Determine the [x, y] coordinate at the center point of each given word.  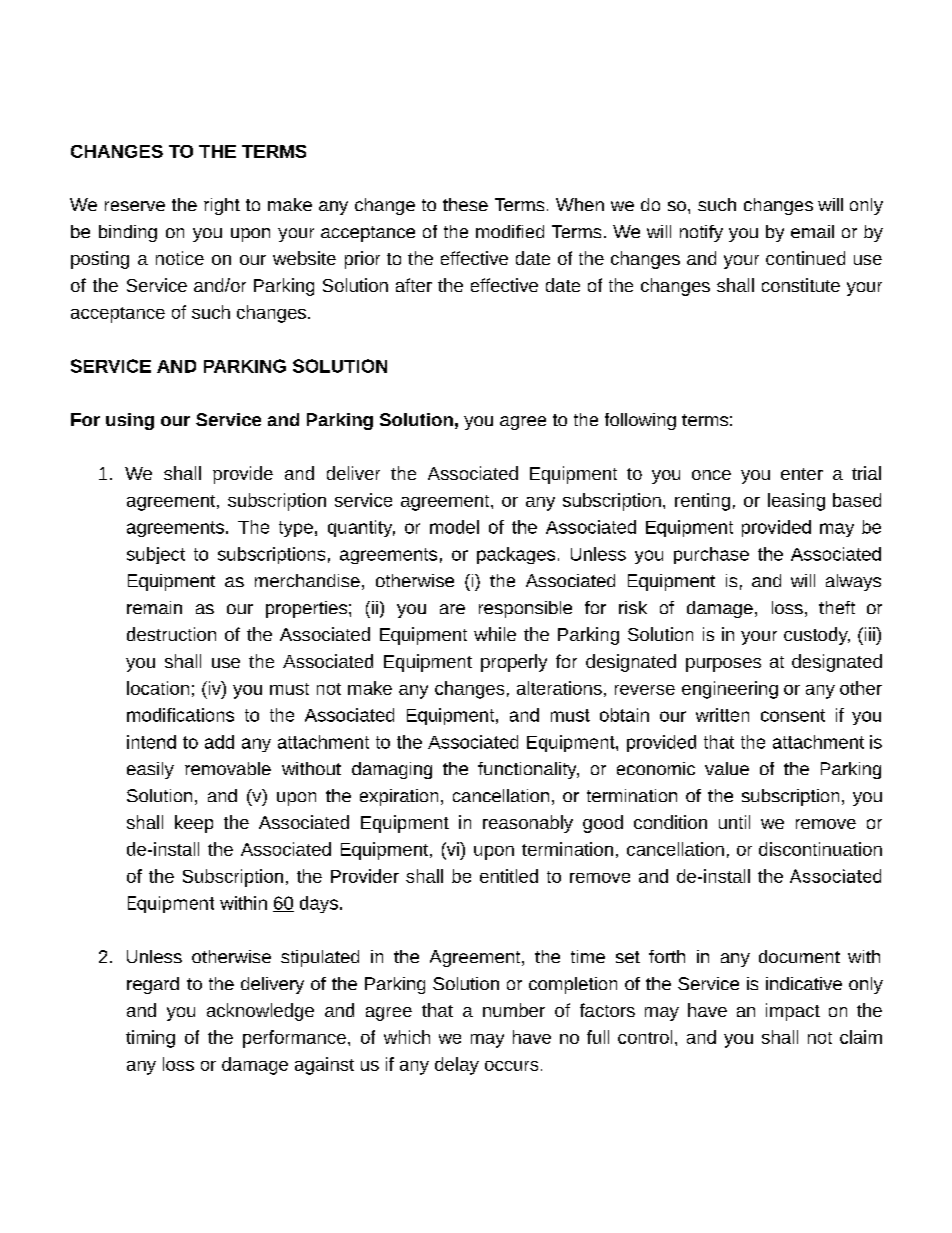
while [495, 634]
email [812, 231]
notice [180, 258]
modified [510, 231]
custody [817, 636]
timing [150, 1039]
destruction [171, 634]
